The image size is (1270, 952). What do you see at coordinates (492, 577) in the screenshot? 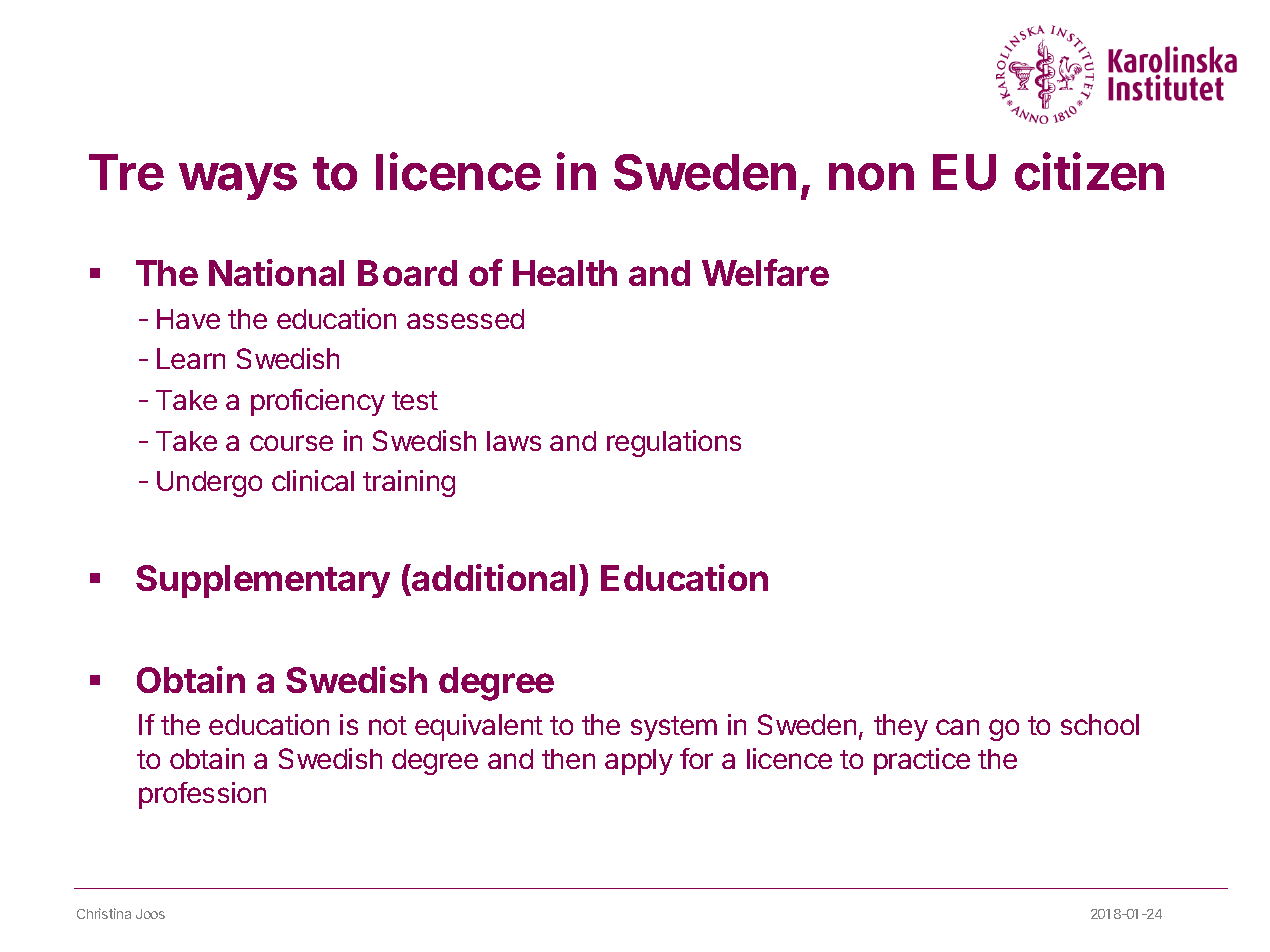
I see `additional` at bounding box center [492, 577].
